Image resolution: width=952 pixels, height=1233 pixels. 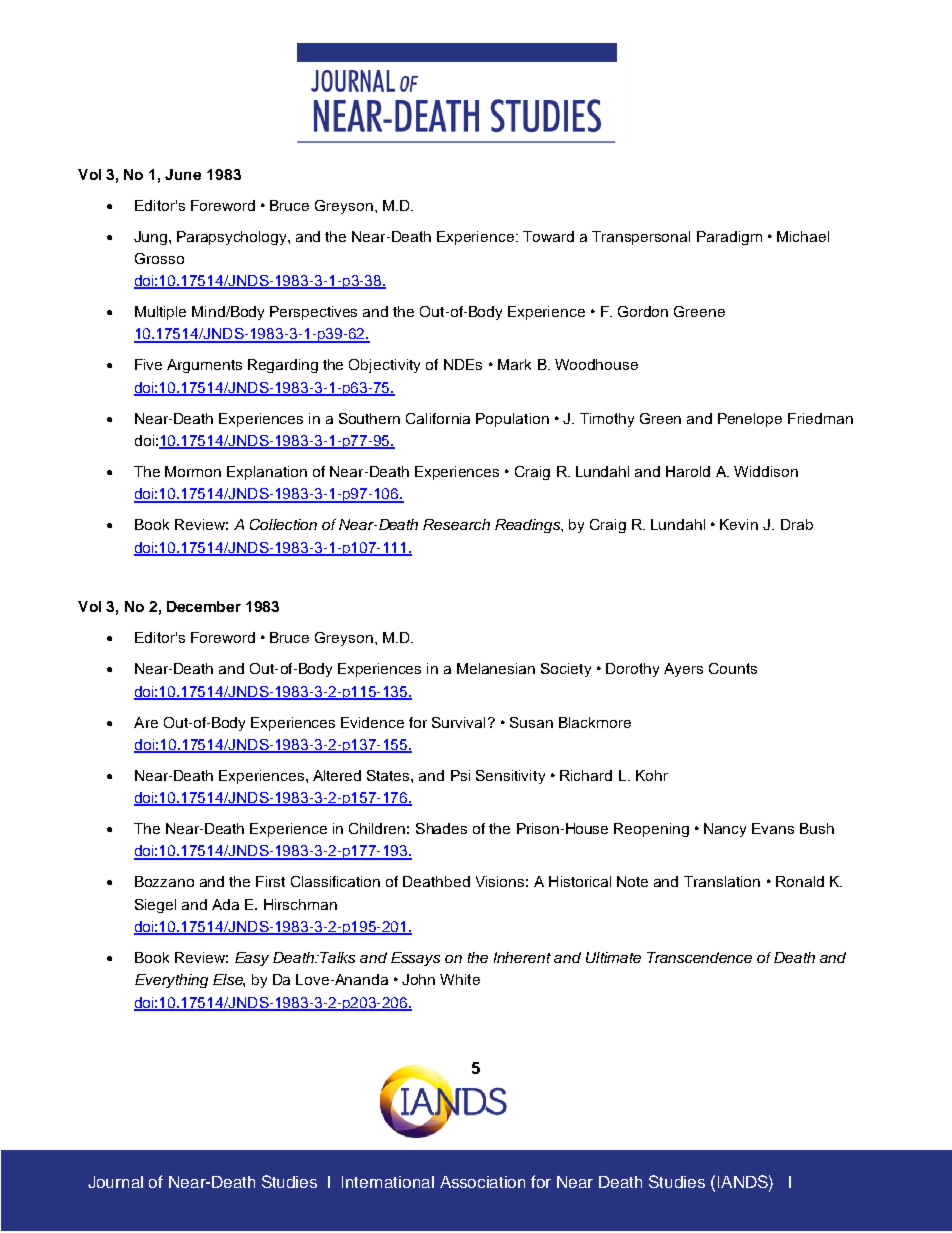 I want to click on Paradigm, so click(x=729, y=238).
